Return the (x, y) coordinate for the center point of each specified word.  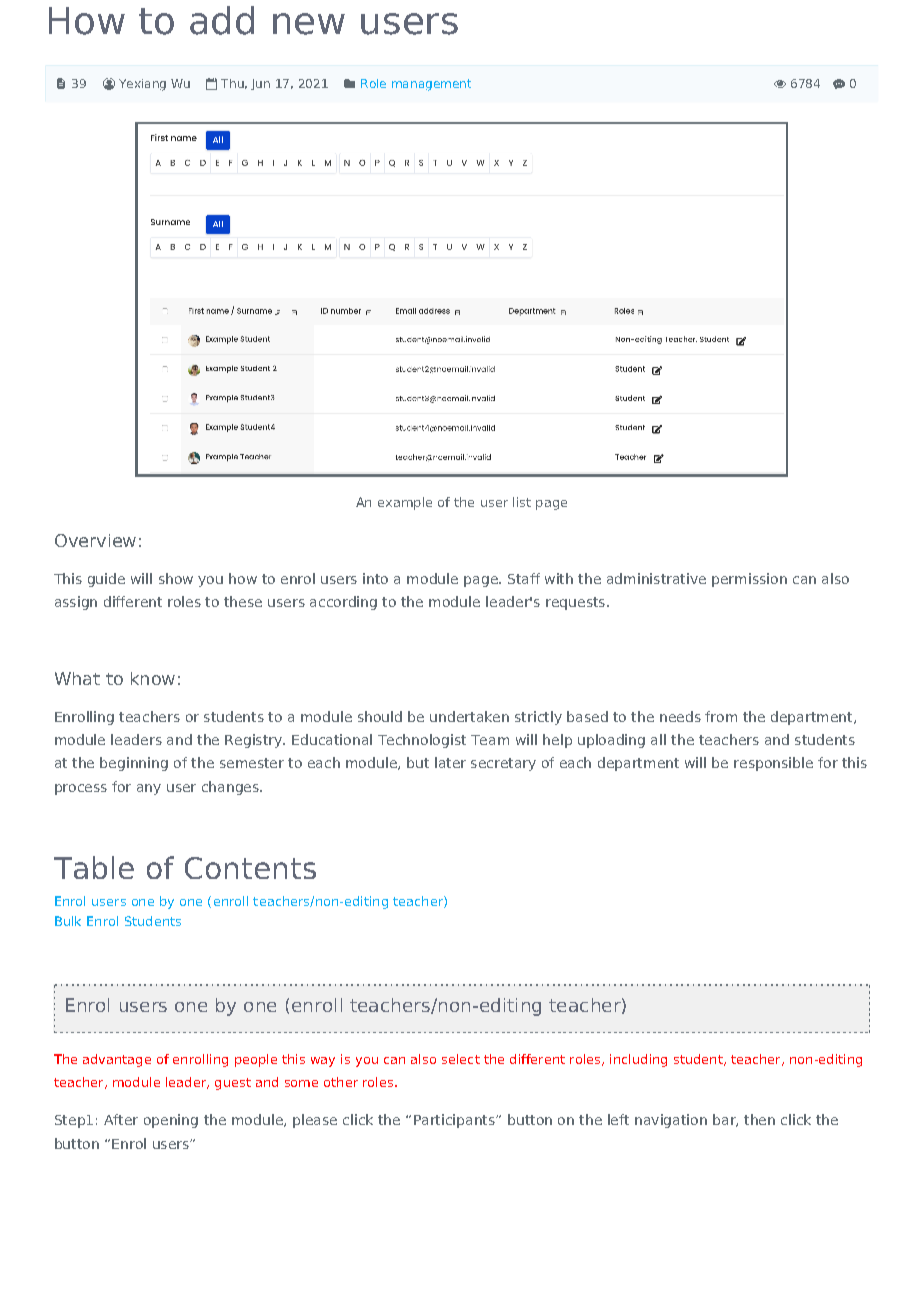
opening (171, 1121)
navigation (671, 1121)
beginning (134, 764)
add (222, 20)
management (431, 85)
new (309, 24)
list (522, 502)
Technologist (422, 741)
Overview (95, 540)
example (405, 503)
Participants (455, 1121)
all (658, 739)
